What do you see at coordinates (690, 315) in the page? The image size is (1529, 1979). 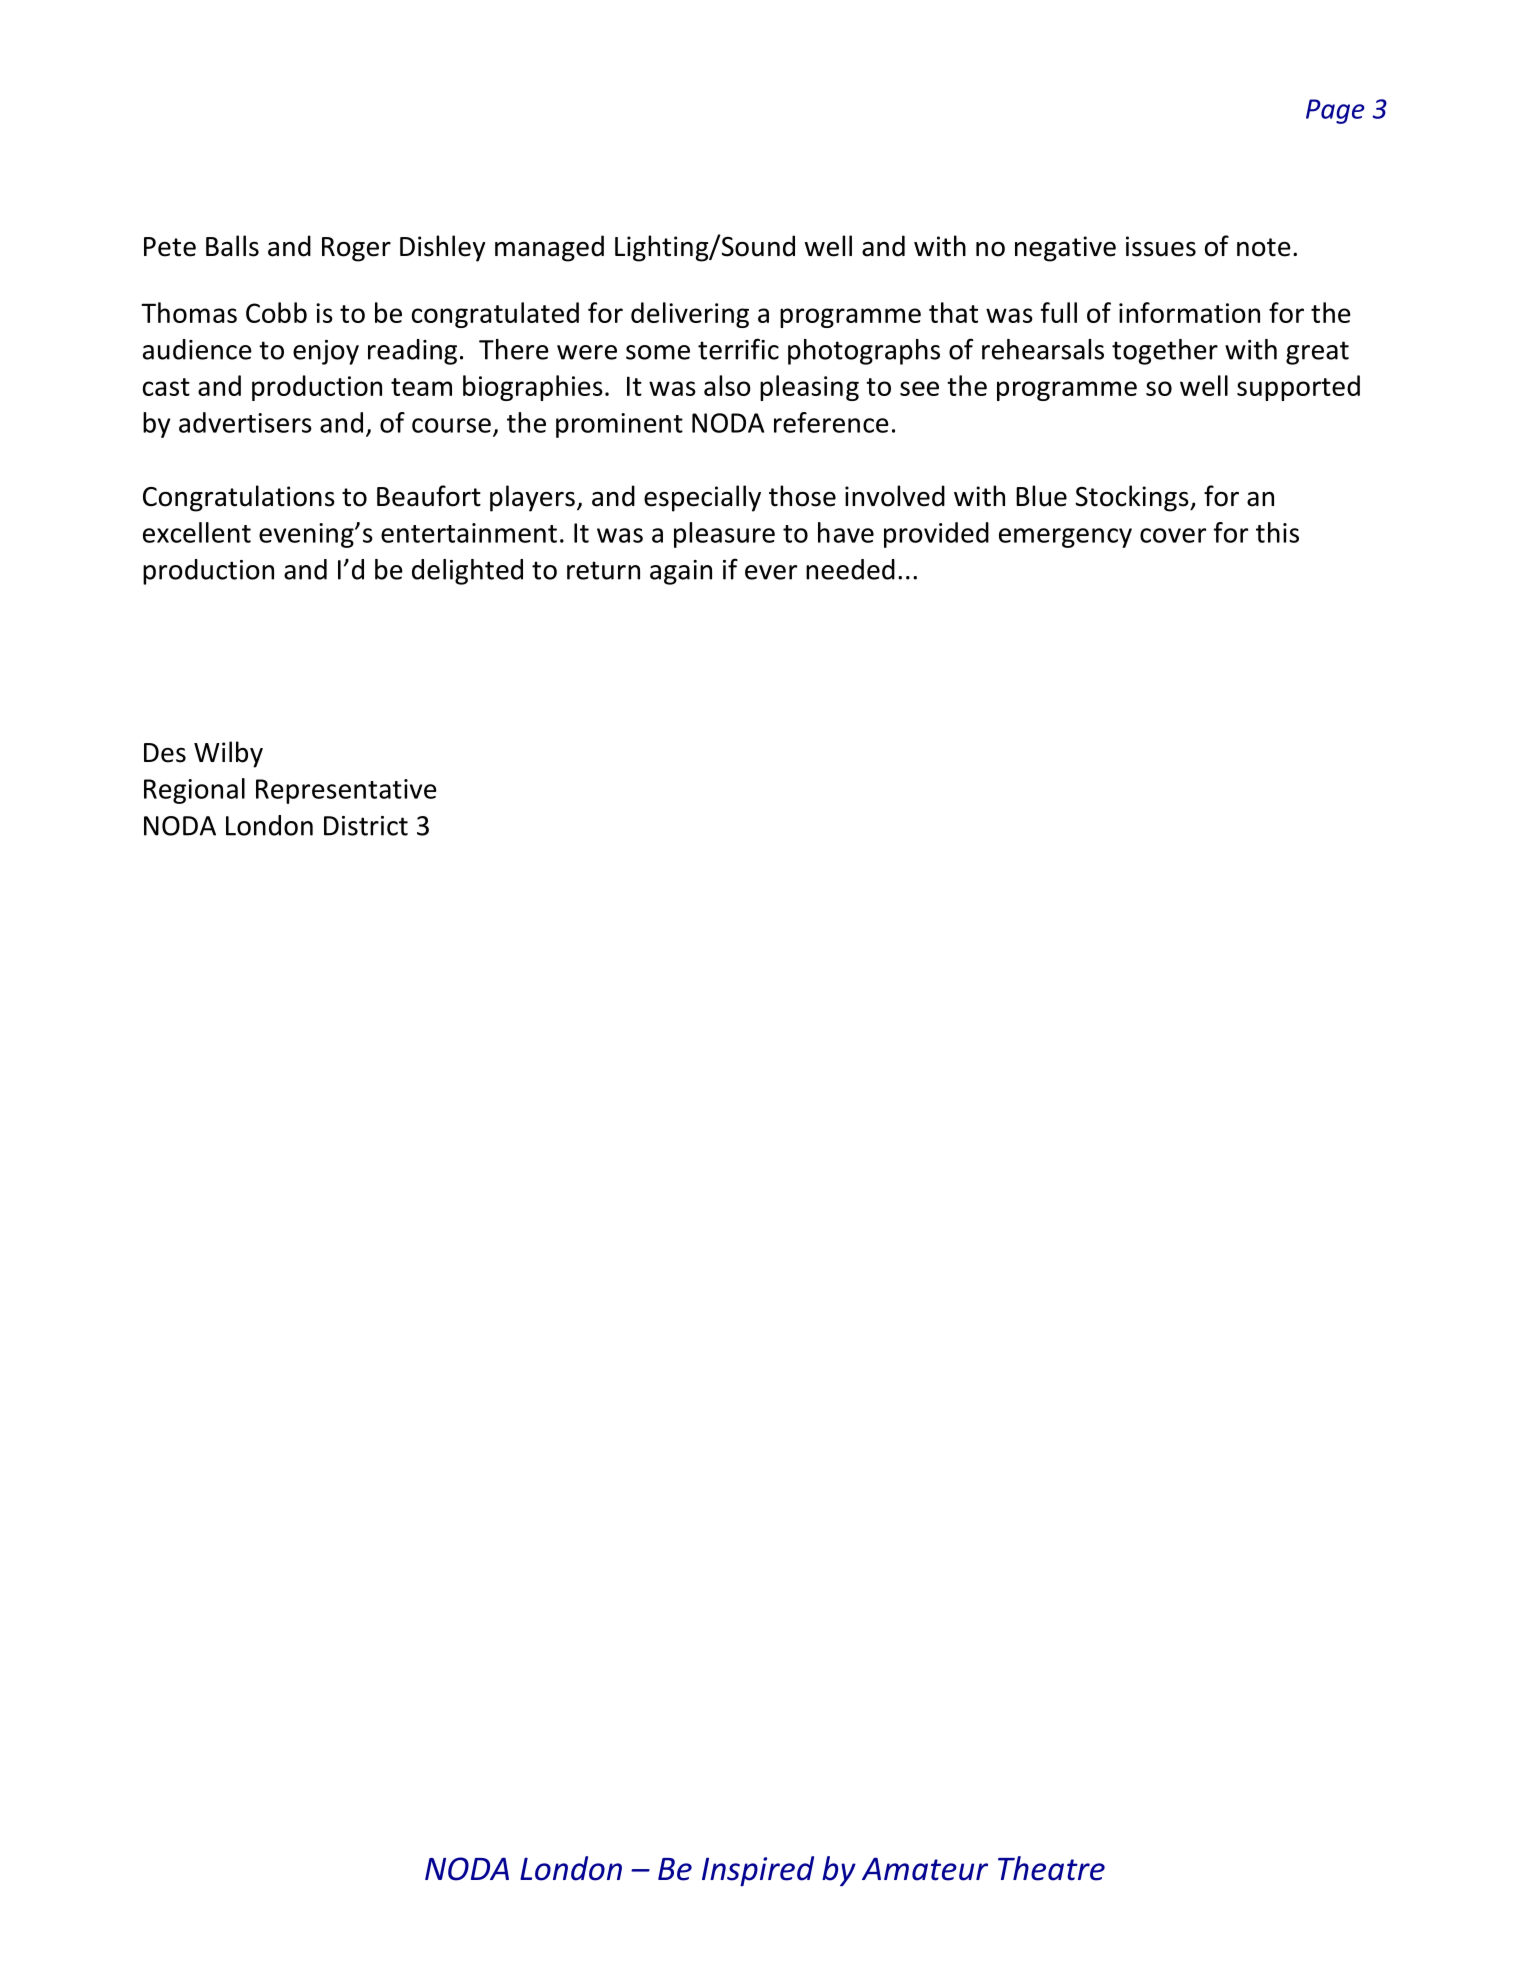 I see `delivering` at bounding box center [690, 315].
